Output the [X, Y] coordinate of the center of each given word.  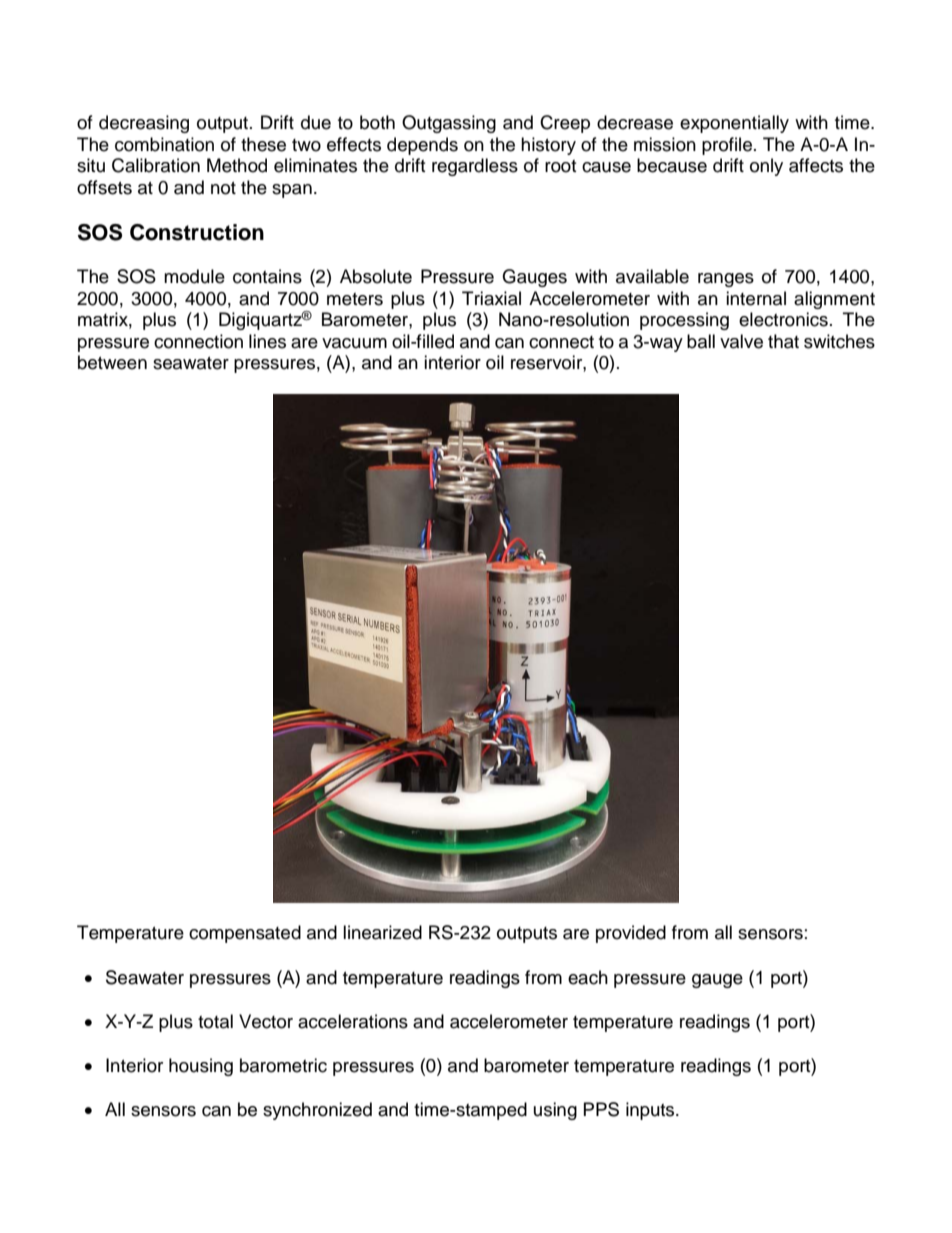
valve [741, 341]
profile [727, 146]
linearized [382, 932]
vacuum [354, 343]
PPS [601, 1109]
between [112, 362]
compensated [245, 934]
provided [631, 934]
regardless [475, 167]
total [215, 1021]
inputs [651, 1111]
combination [164, 144]
